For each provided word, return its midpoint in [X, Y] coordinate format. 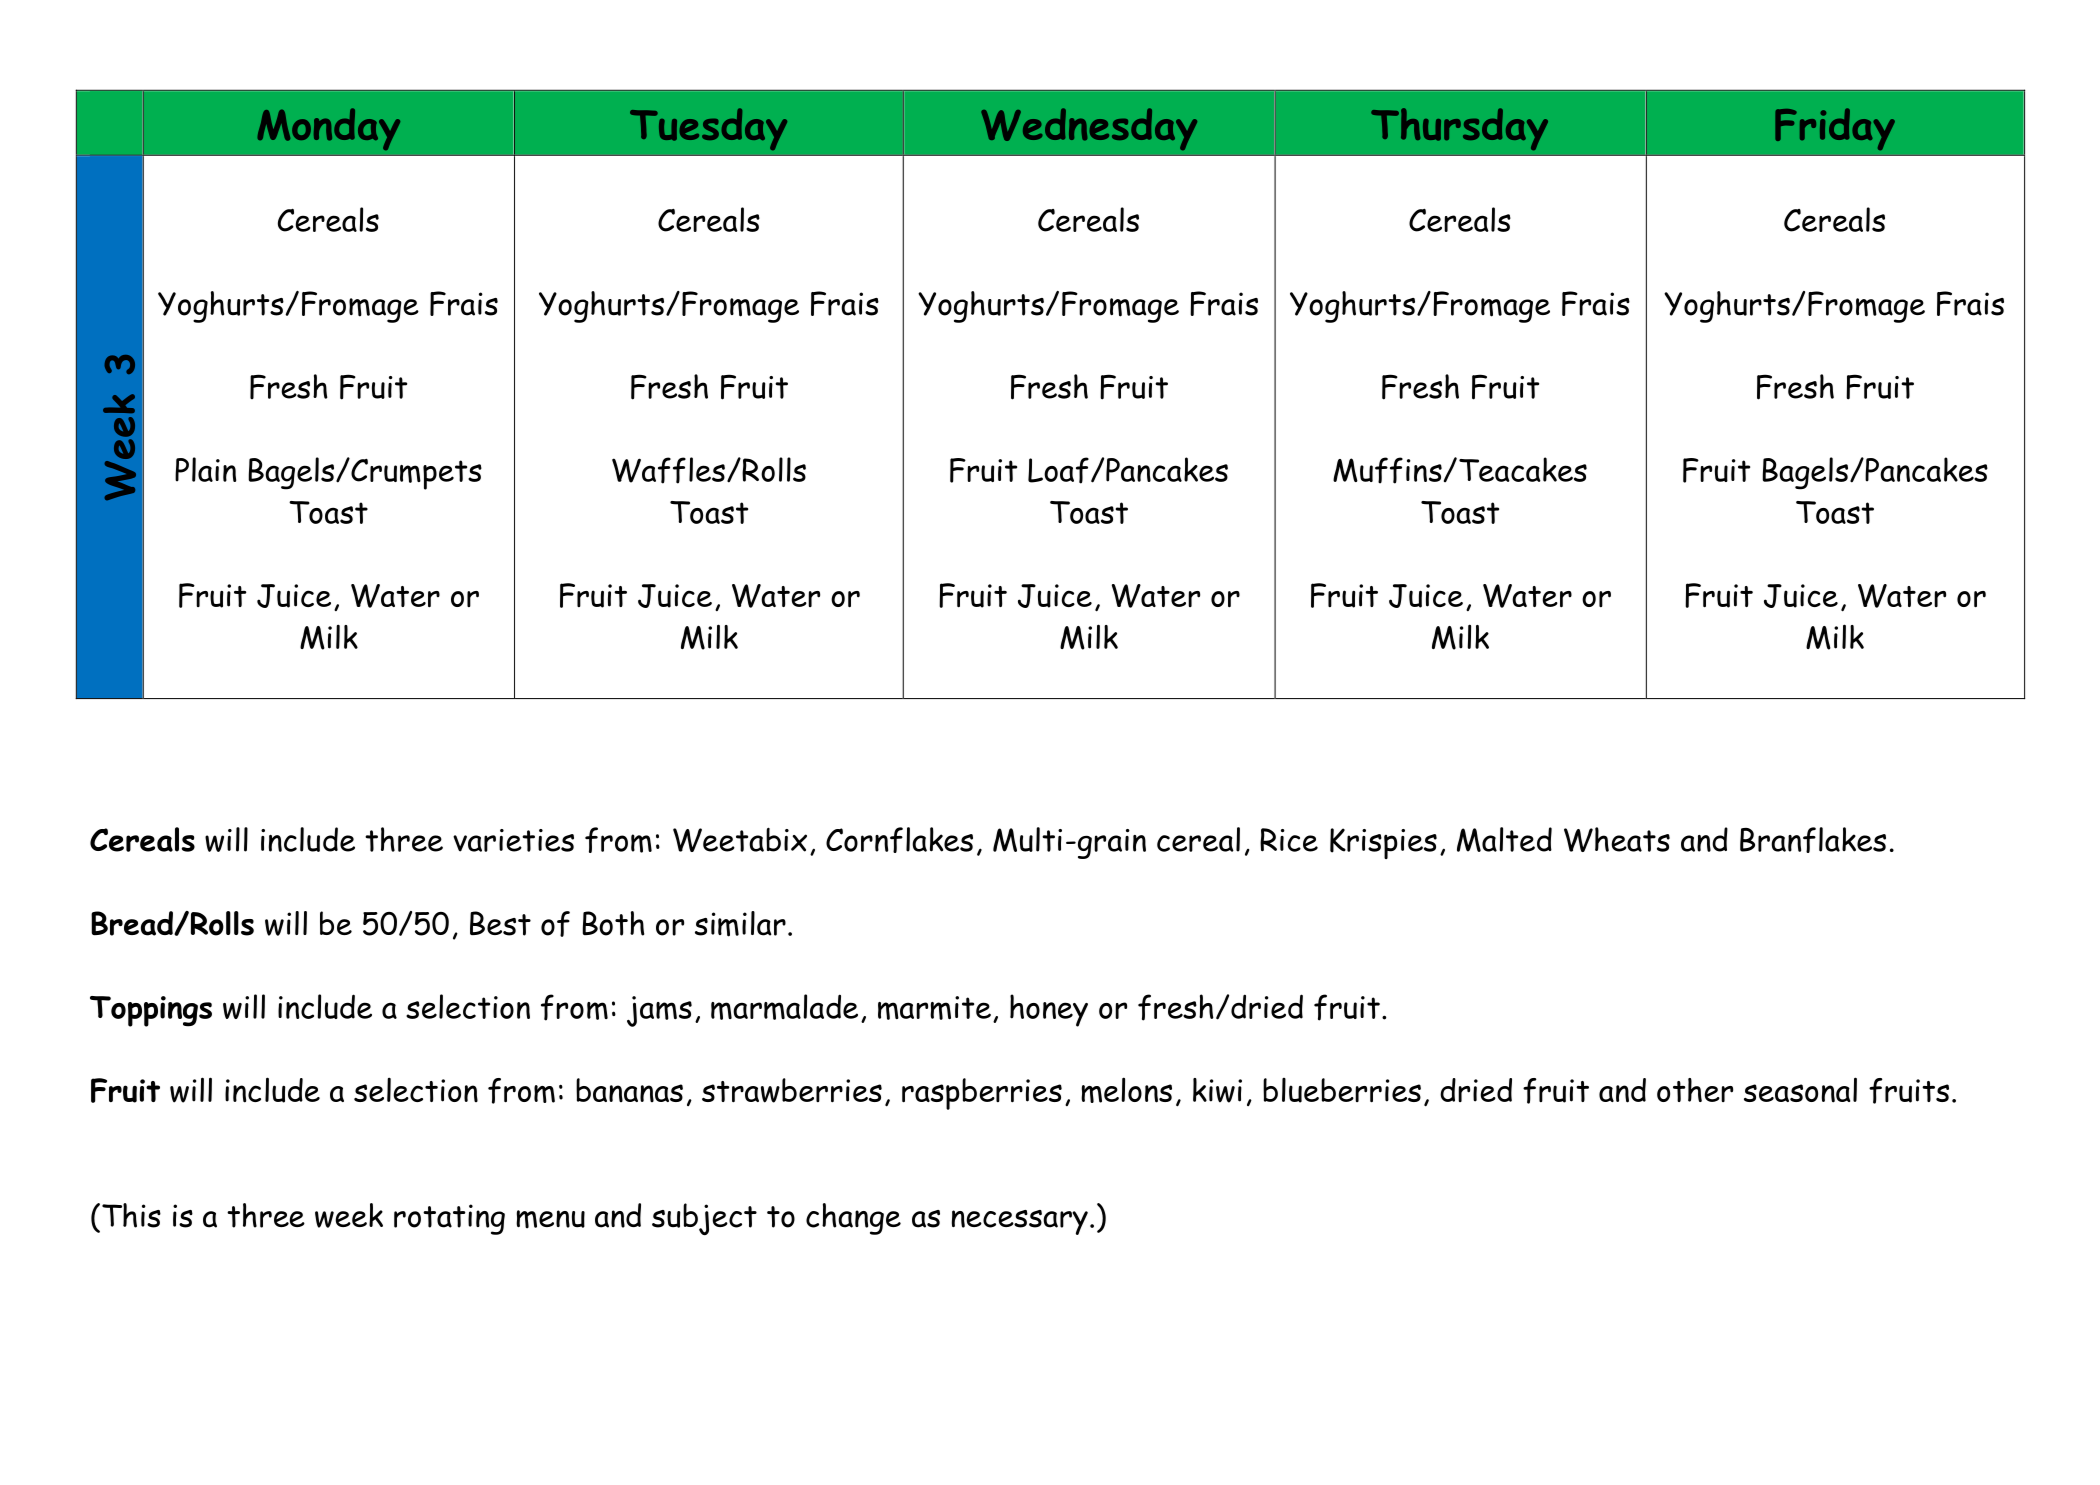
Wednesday [1089, 129]
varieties [513, 840]
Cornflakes [899, 840]
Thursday [1459, 129]
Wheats [1617, 839]
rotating [449, 1219]
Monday [328, 129]
